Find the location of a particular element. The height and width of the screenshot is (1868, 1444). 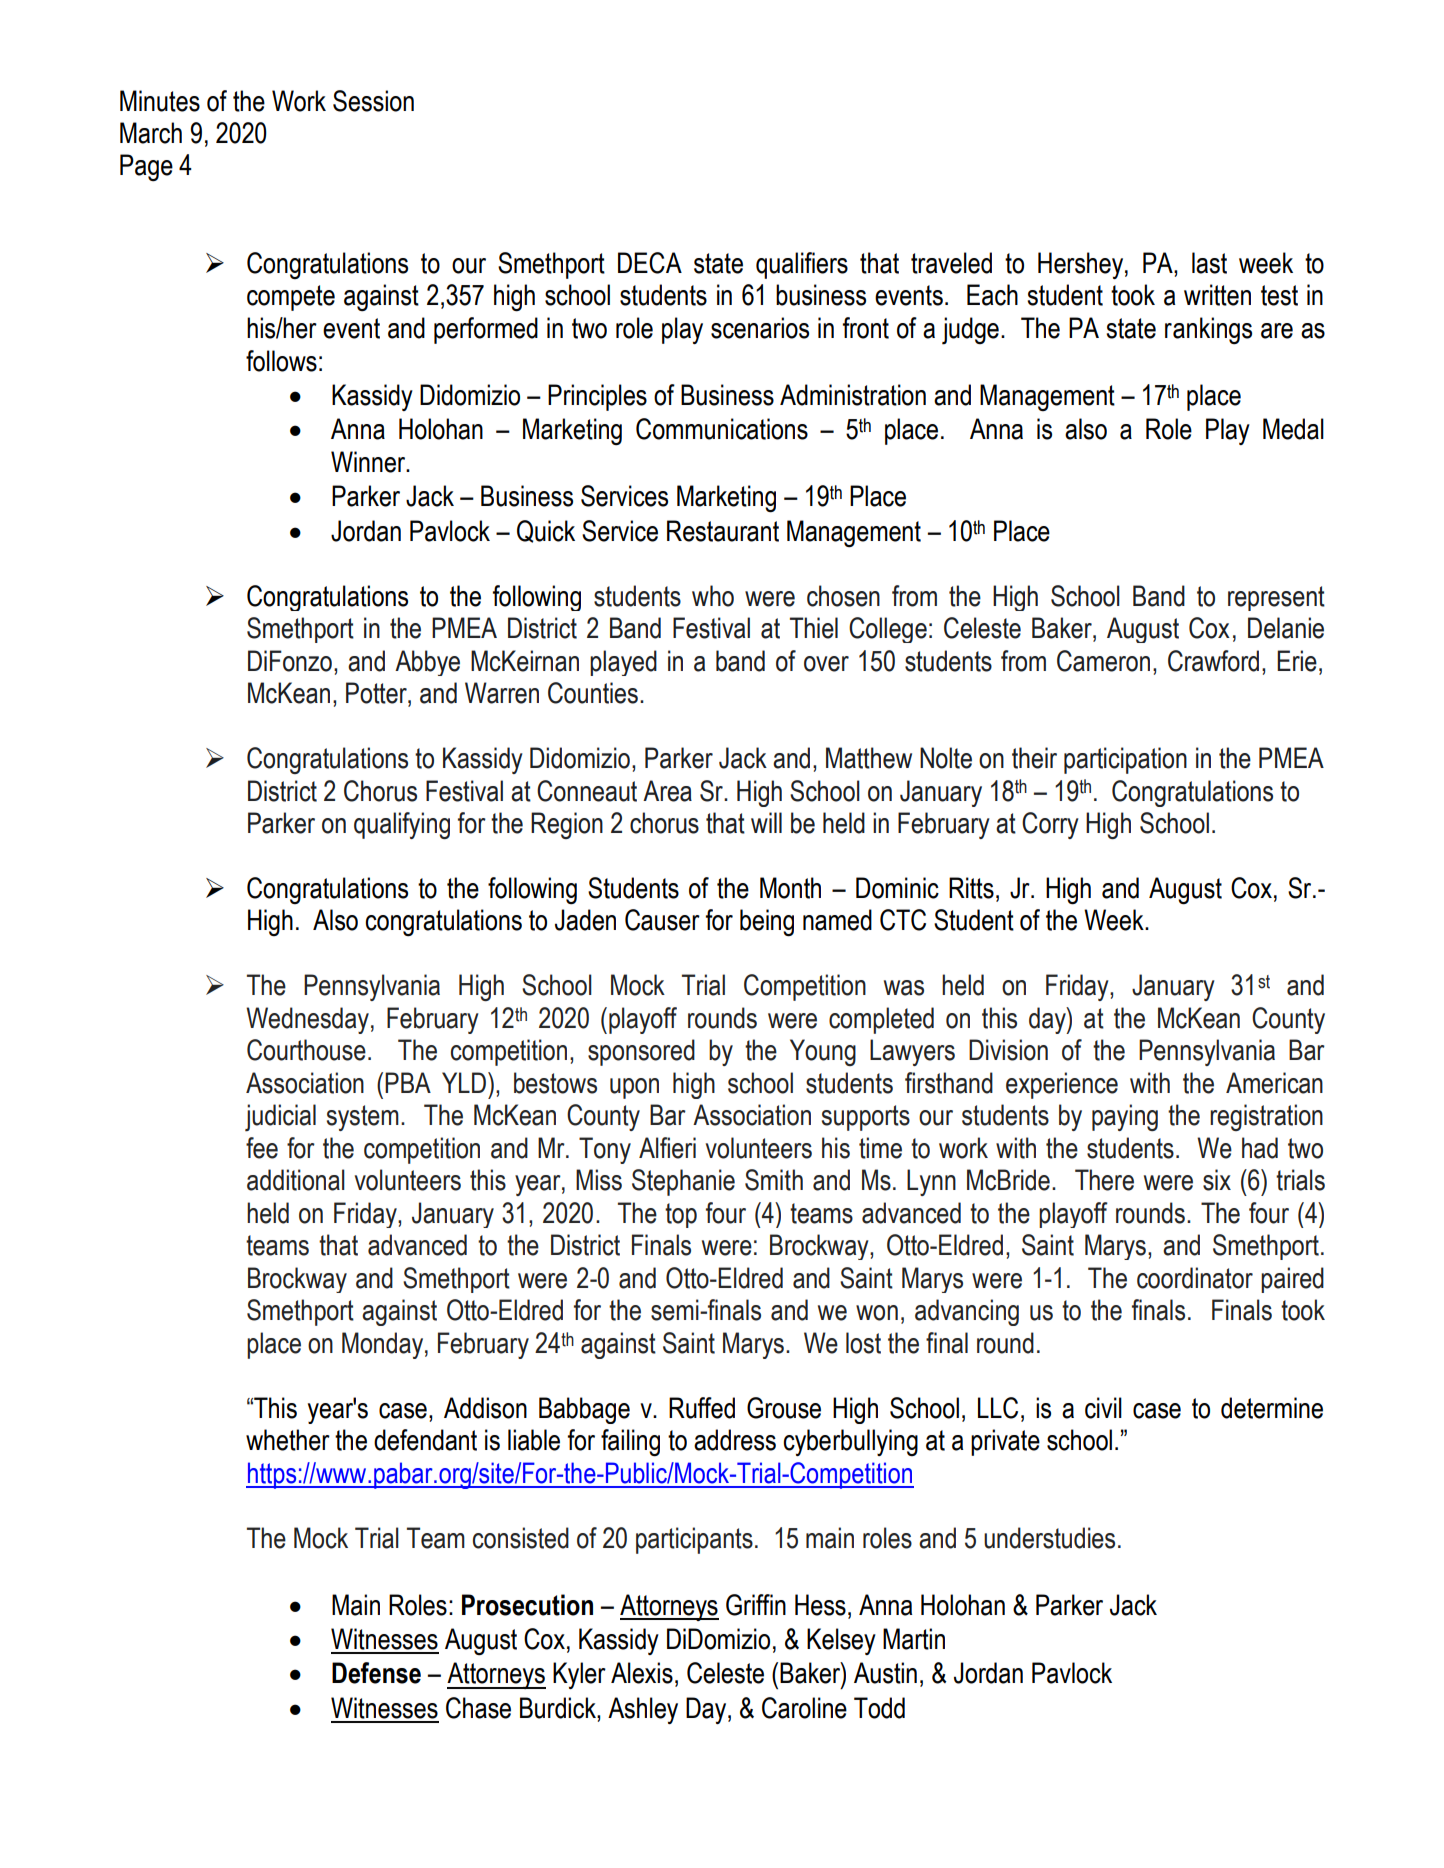

Defense is located at coordinates (376, 1673).
